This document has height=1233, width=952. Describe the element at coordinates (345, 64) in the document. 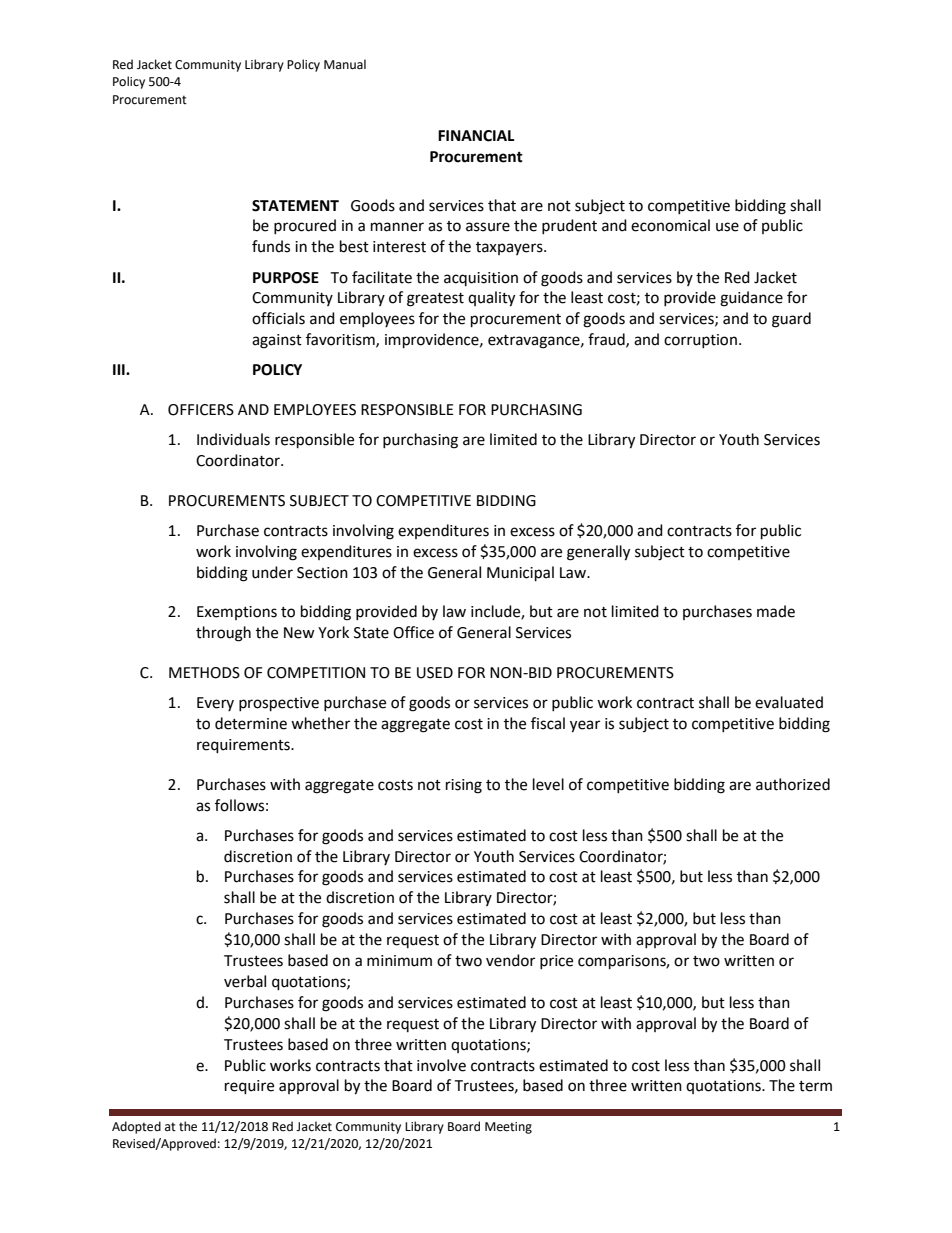

I see `Manual` at that location.
